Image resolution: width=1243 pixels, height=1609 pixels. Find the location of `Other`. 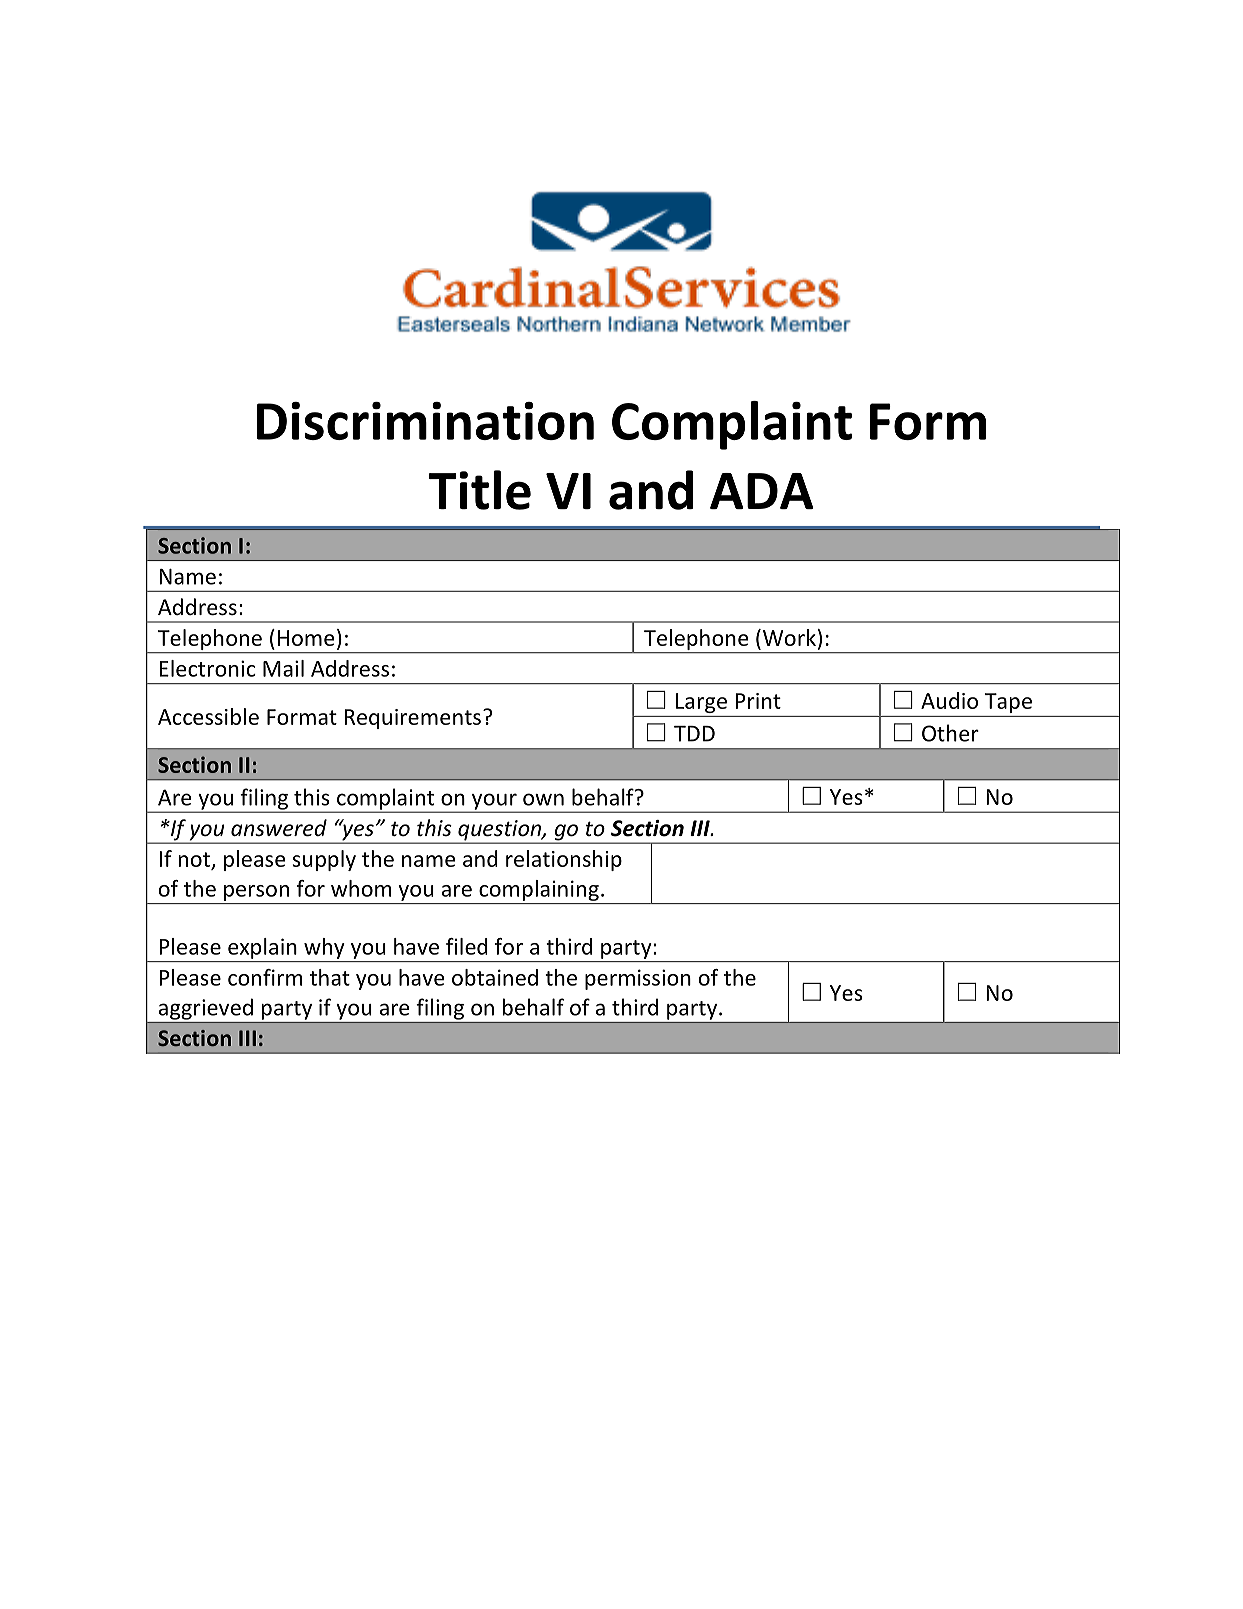

Other is located at coordinates (950, 733).
